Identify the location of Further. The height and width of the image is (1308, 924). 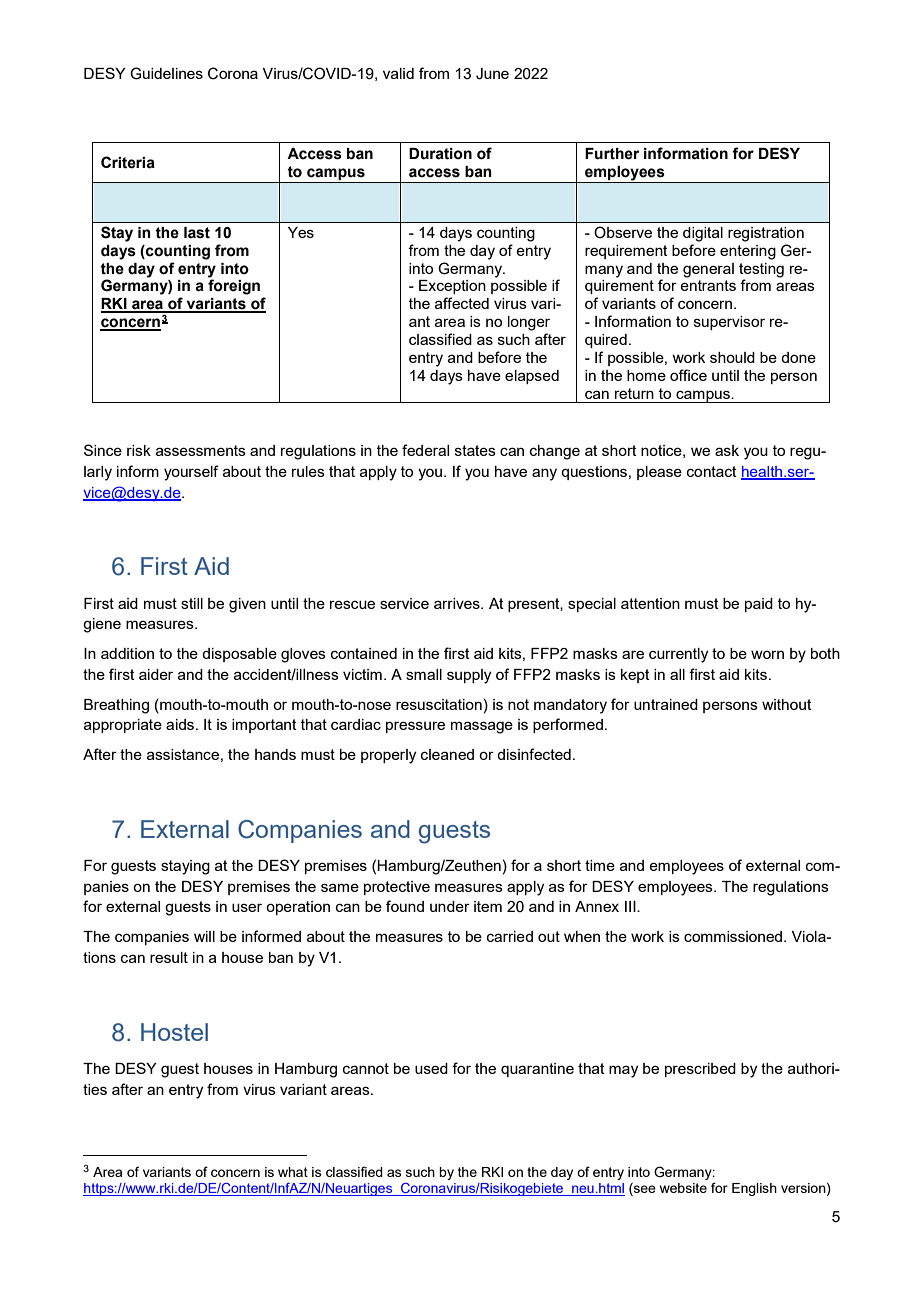
(612, 154).
